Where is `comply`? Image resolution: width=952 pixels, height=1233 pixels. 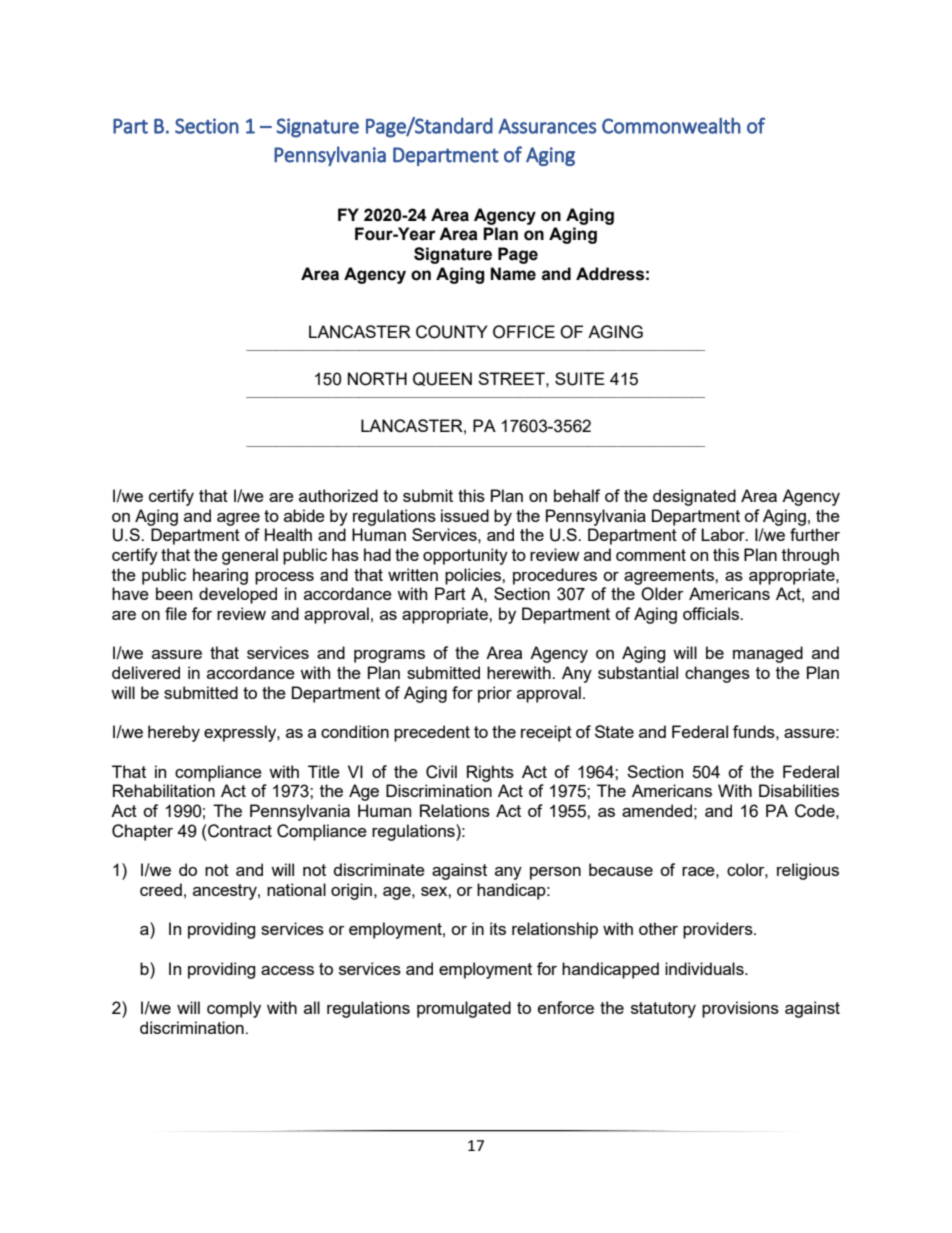
comply is located at coordinates (234, 1009).
